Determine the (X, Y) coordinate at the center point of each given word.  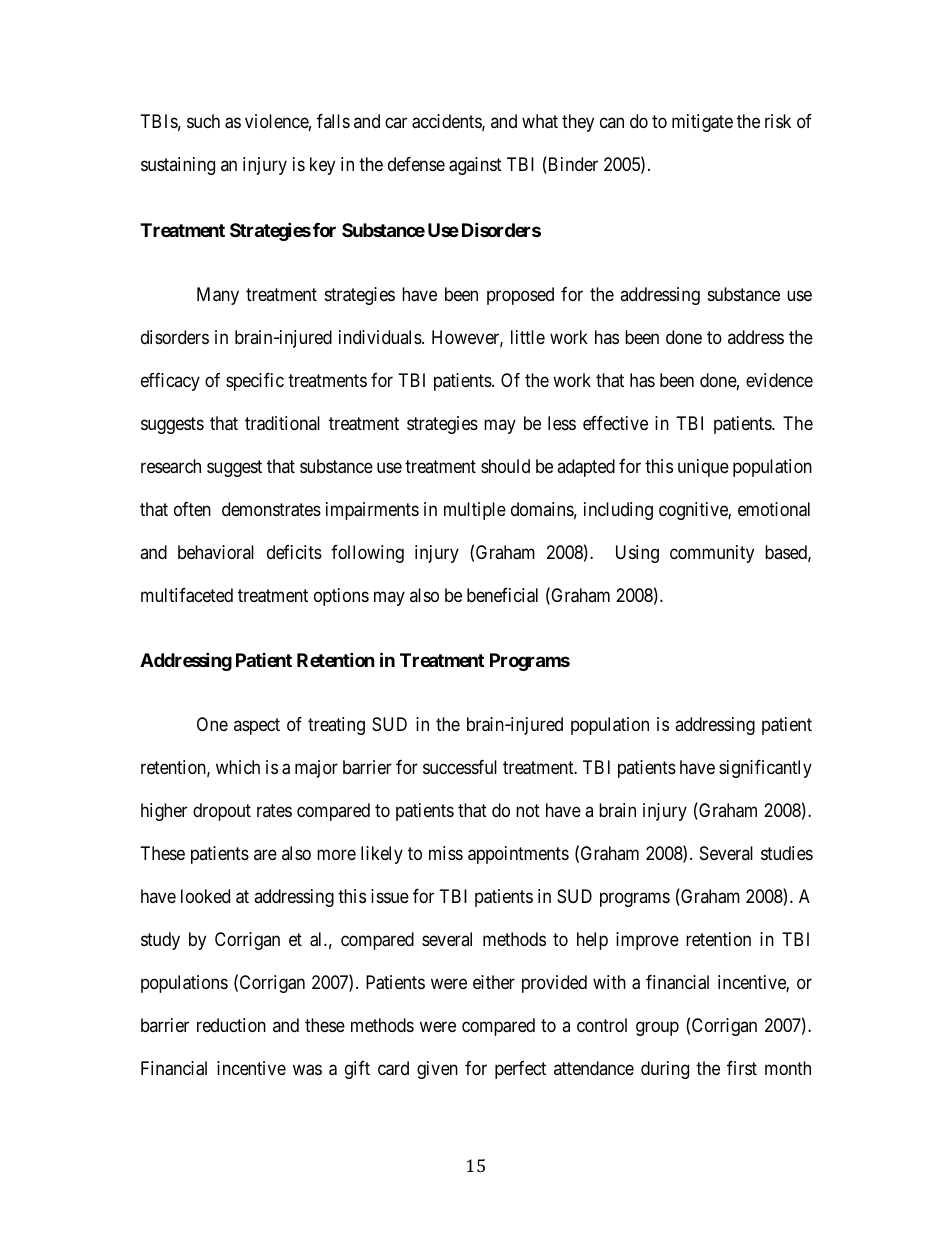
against (475, 166)
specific (255, 382)
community (712, 554)
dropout (222, 812)
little (528, 337)
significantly (765, 769)
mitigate (702, 123)
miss (446, 853)
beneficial (502, 595)
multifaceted (187, 595)
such (203, 121)
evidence (779, 380)
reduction (231, 1025)
